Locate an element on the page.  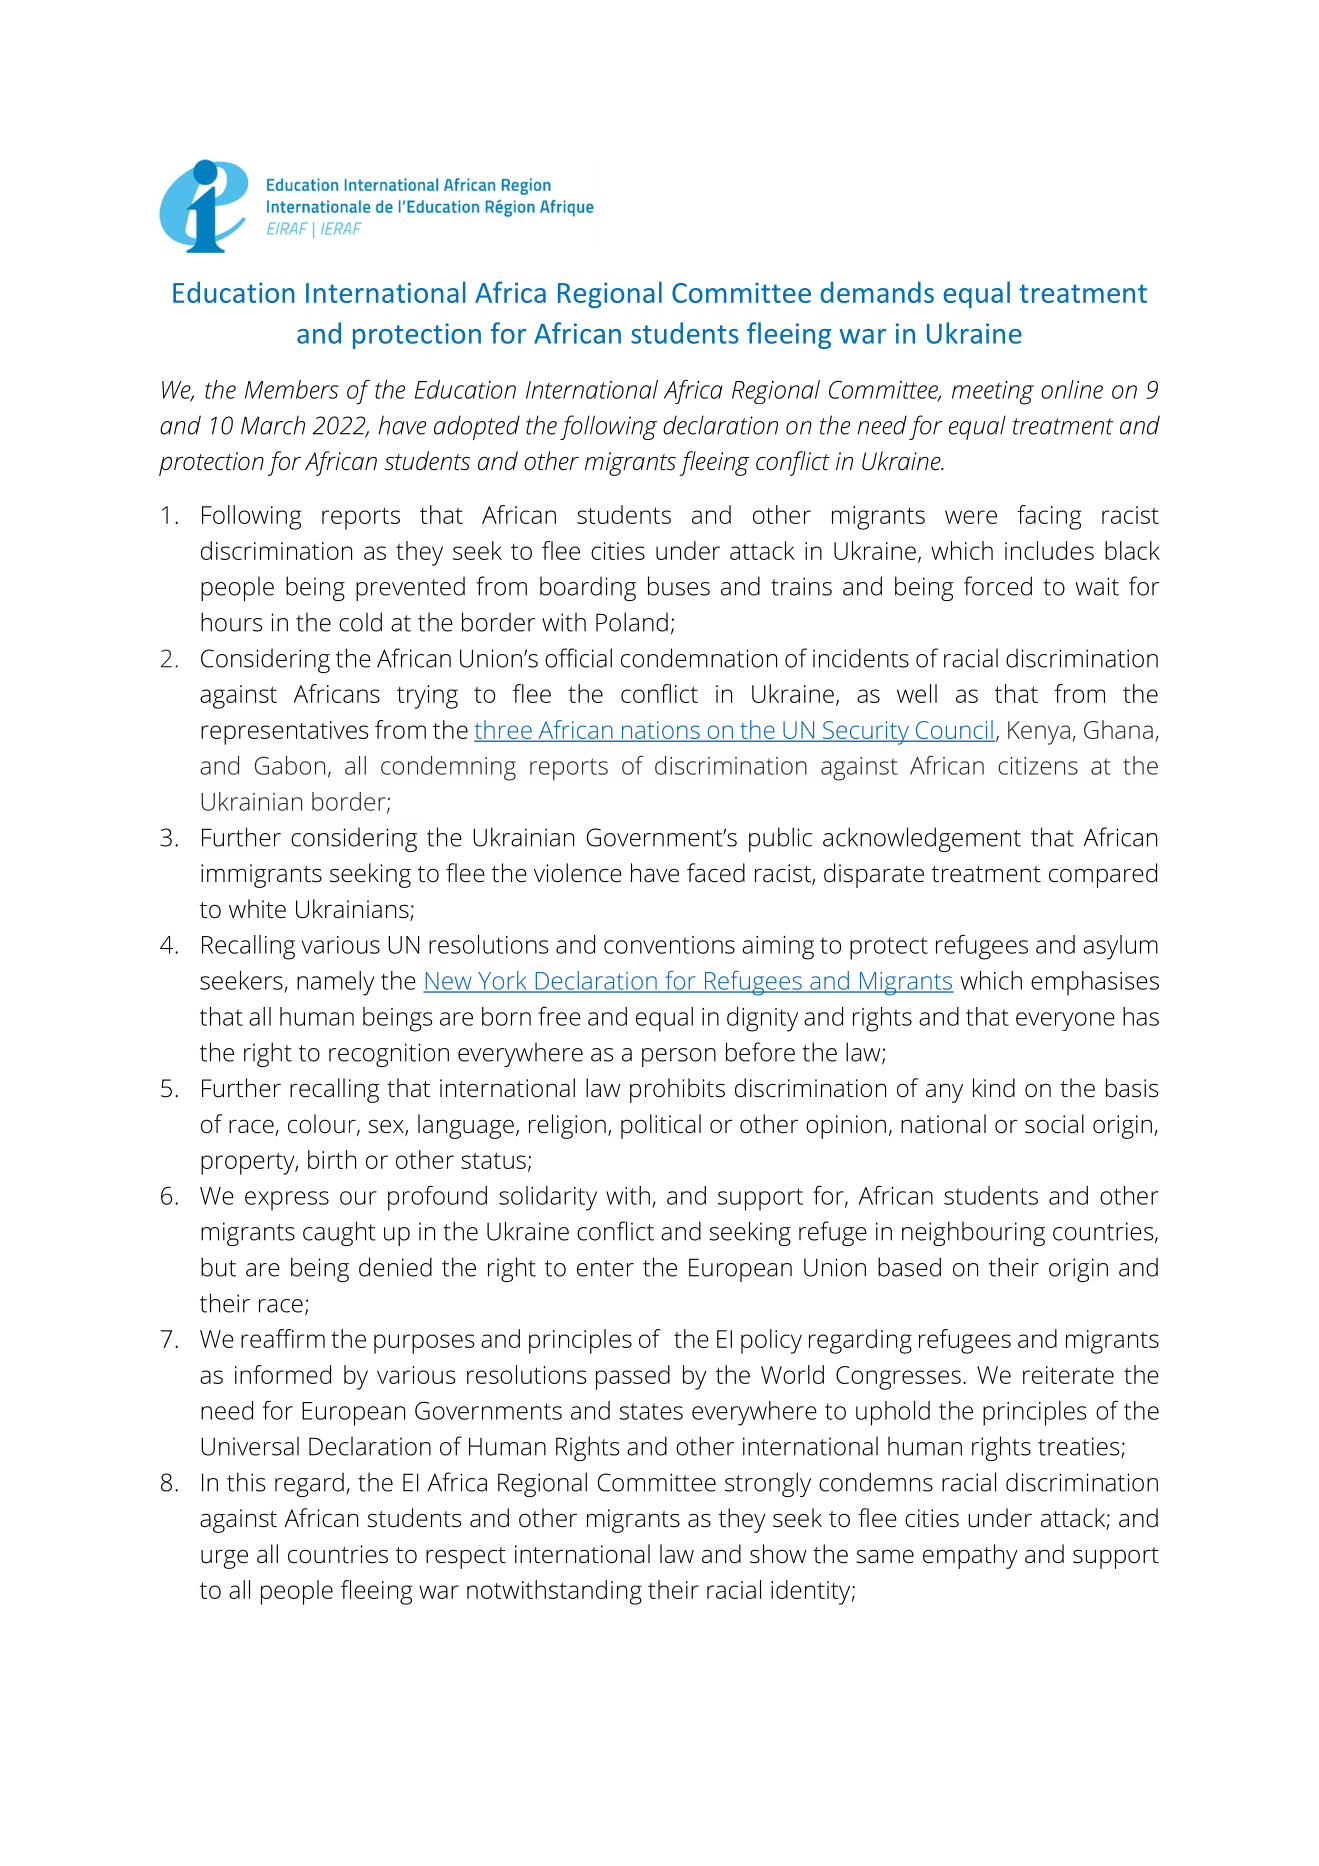
white is located at coordinates (257, 909).
